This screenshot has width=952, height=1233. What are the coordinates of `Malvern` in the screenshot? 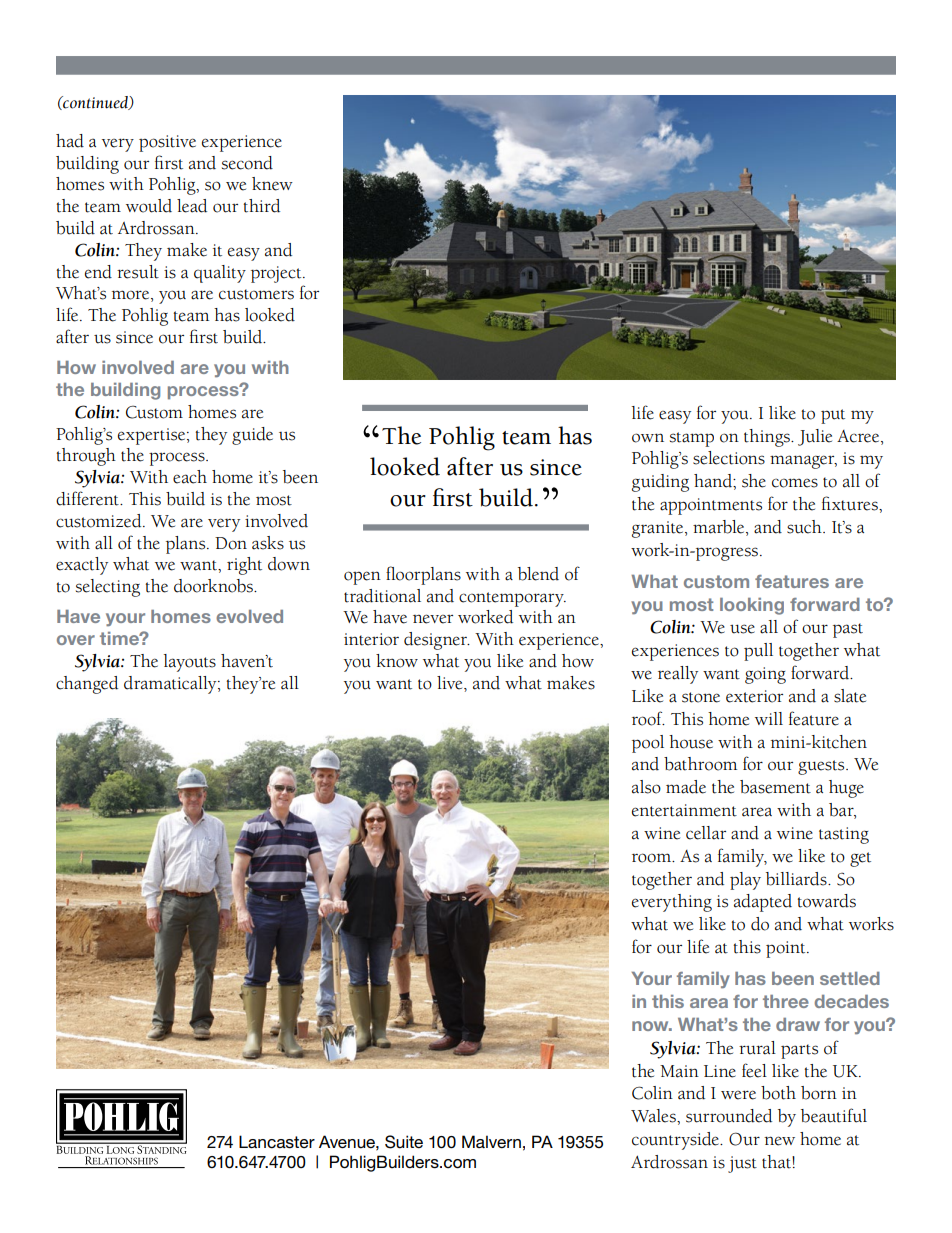 It's located at (491, 1141).
